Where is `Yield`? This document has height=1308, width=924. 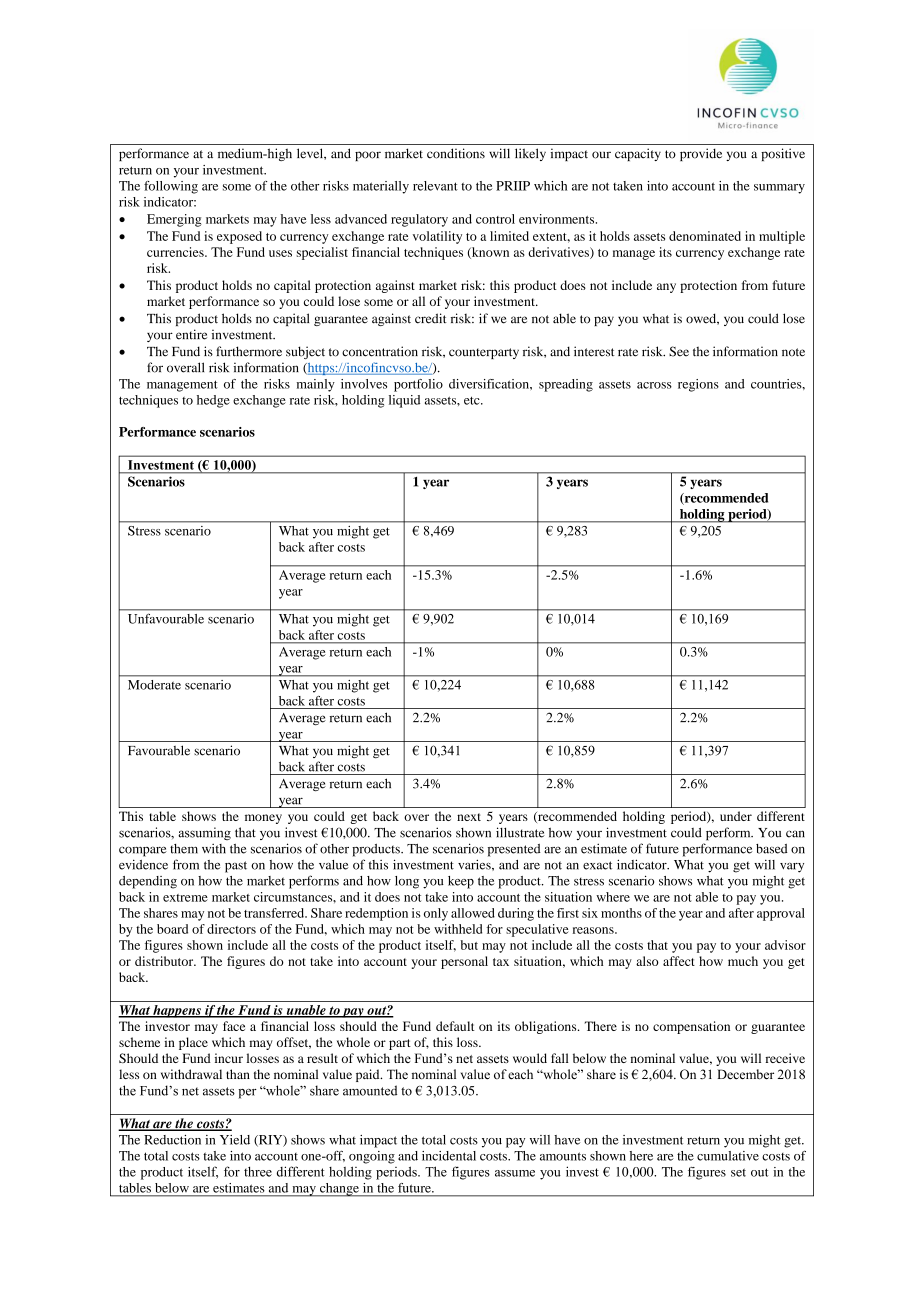
Yield is located at coordinates (235, 1140).
